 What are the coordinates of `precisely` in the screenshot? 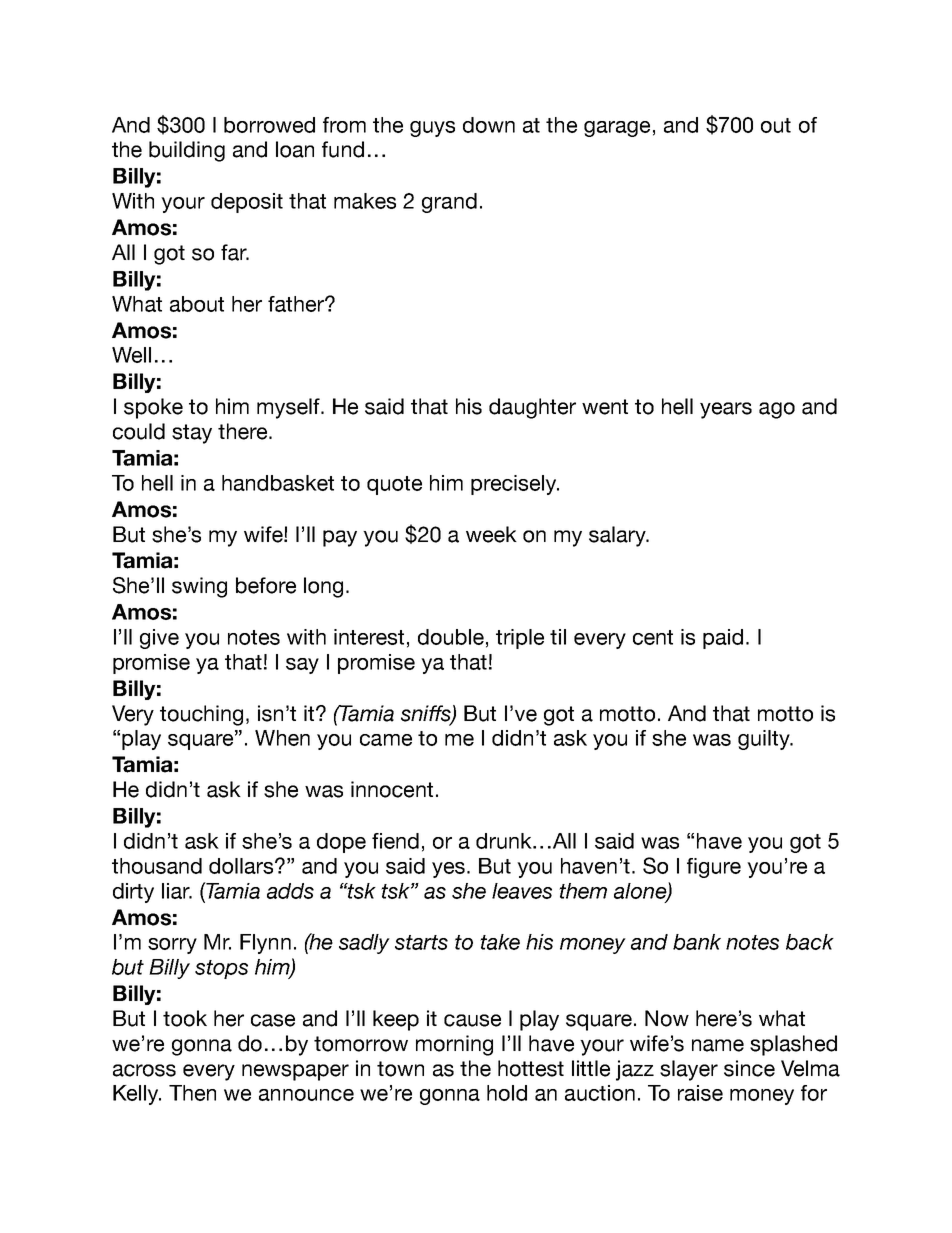 It's located at (515, 485).
